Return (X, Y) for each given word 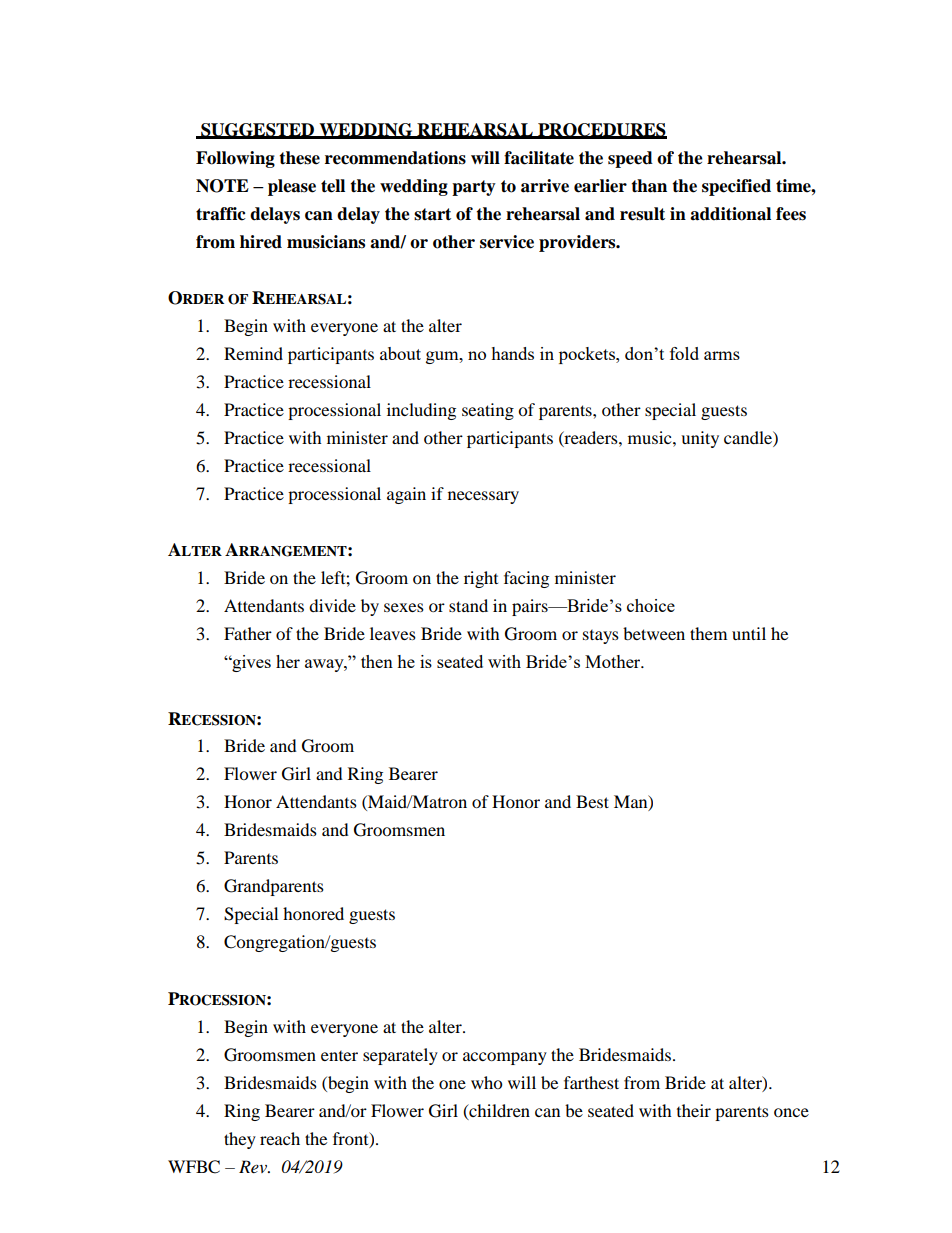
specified (736, 187)
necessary (483, 497)
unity (700, 439)
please (292, 187)
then (377, 661)
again (406, 495)
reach (280, 1138)
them (708, 633)
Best (592, 801)
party (474, 188)
